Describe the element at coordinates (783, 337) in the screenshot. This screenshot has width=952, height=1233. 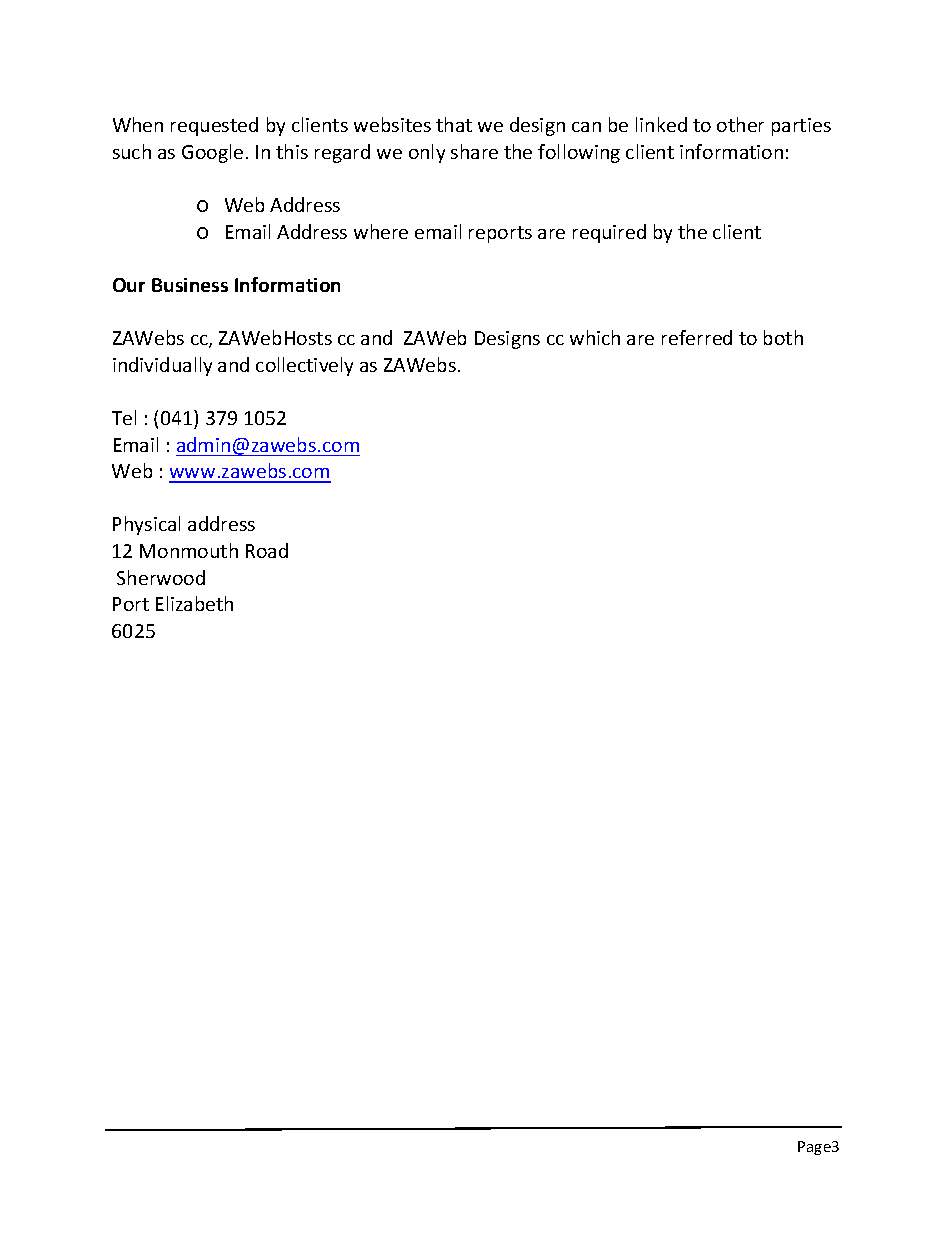
I see `both` at that location.
